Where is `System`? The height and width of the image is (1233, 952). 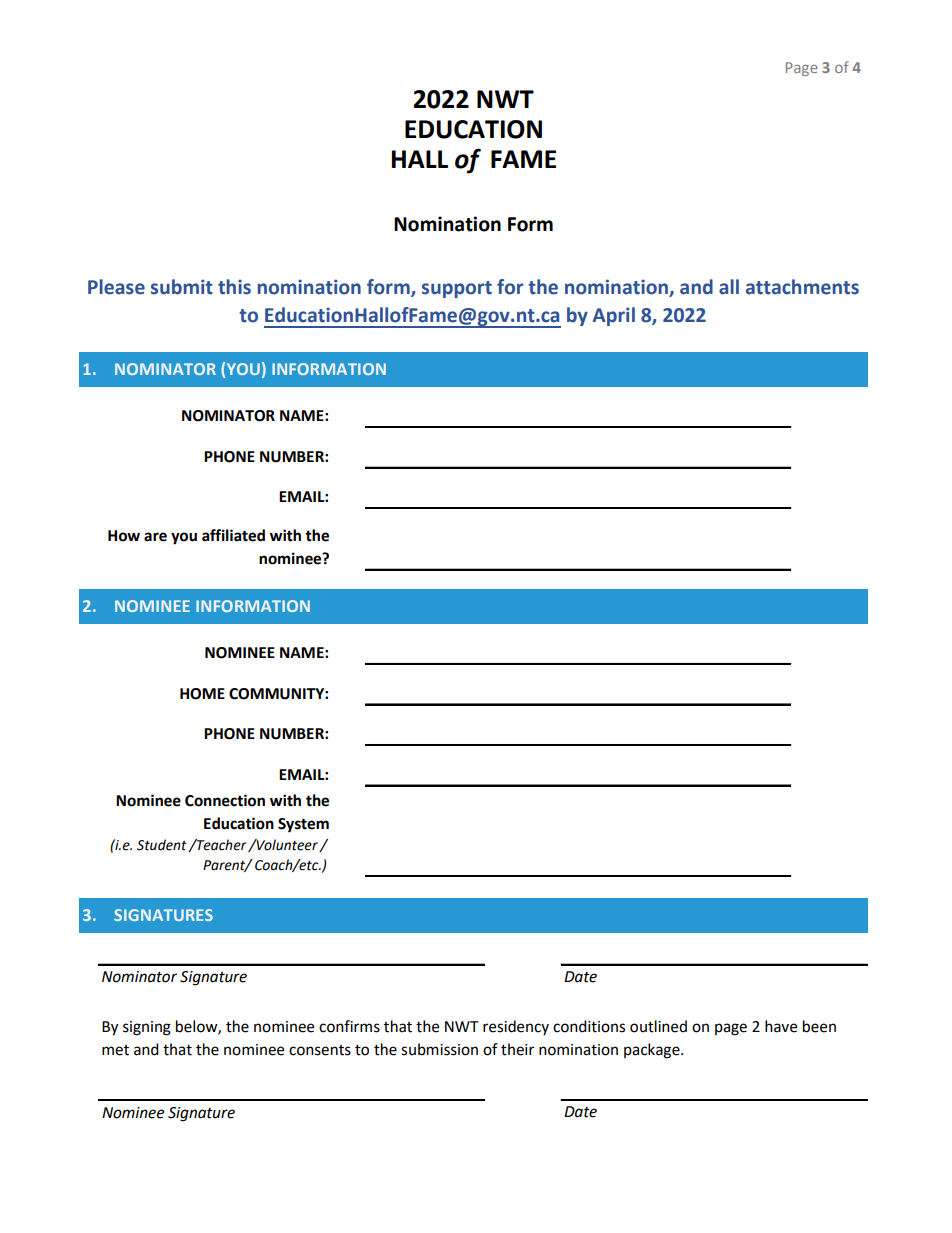 System is located at coordinates (303, 825).
